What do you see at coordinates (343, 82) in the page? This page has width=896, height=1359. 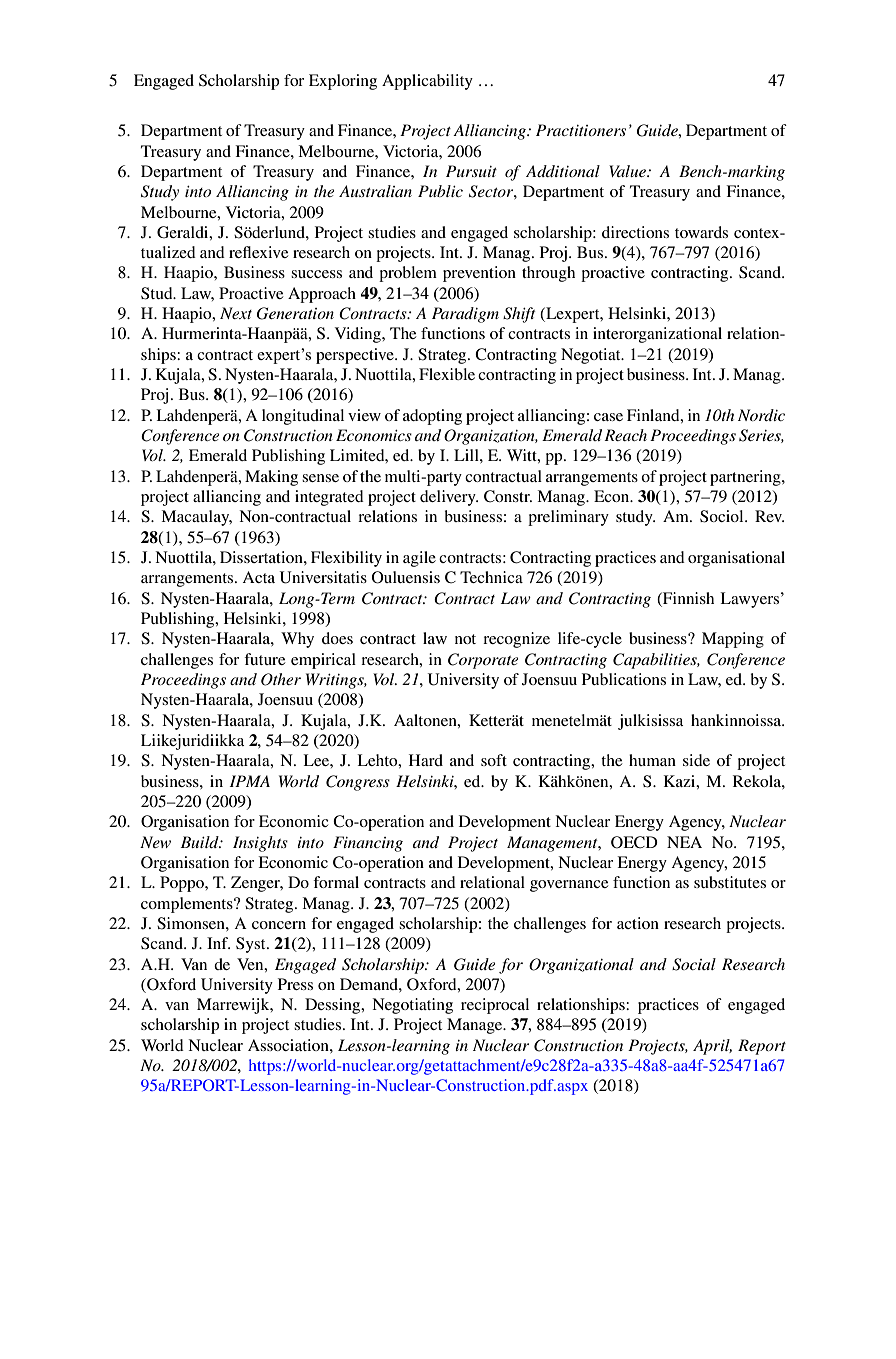 I see `Exploring` at bounding box center [343, 82].
